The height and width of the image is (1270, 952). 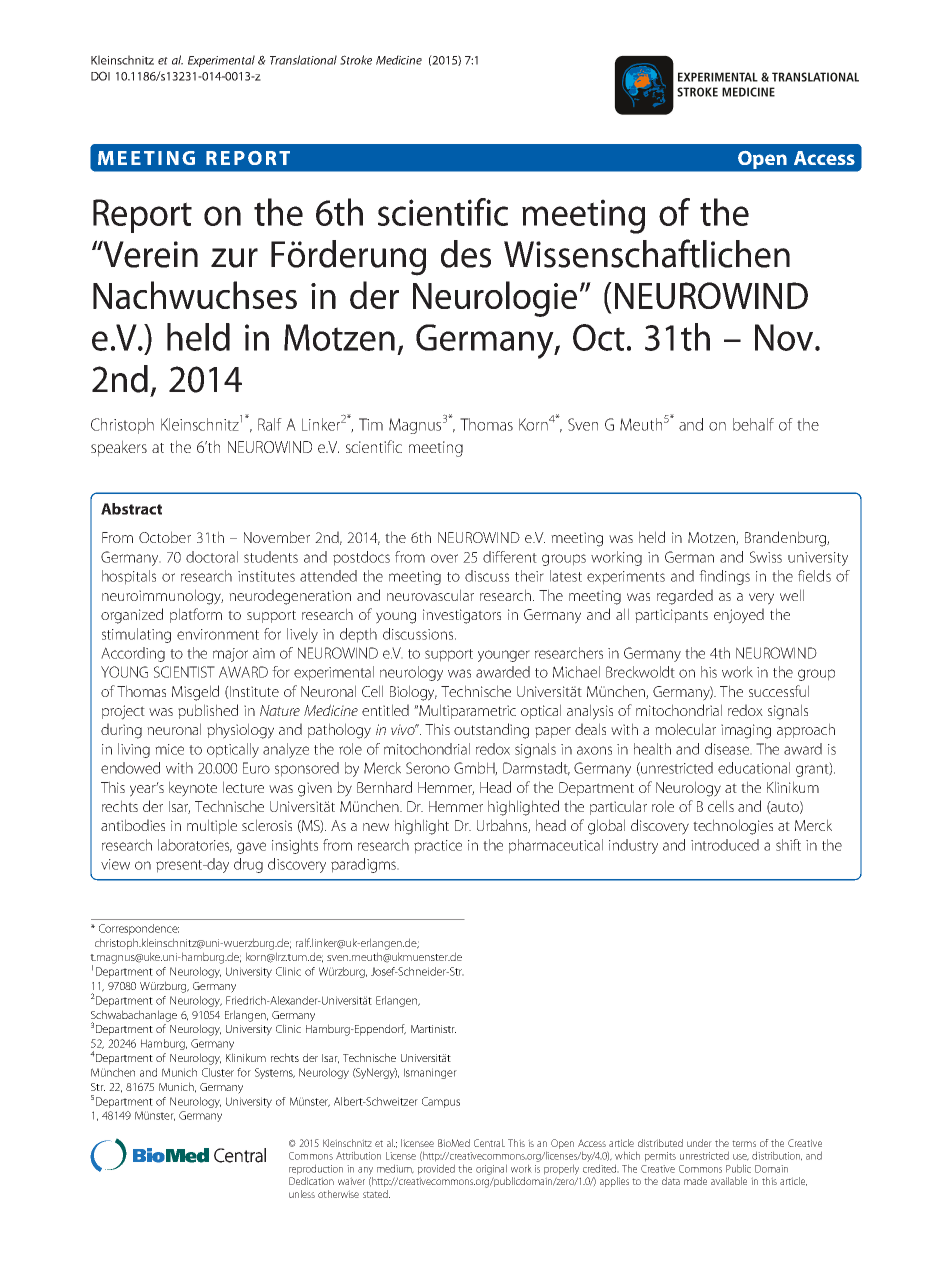 What do you see at coordinates (356, 60) in the image?
I see `Stroke` at bounding box center [356, 60].
